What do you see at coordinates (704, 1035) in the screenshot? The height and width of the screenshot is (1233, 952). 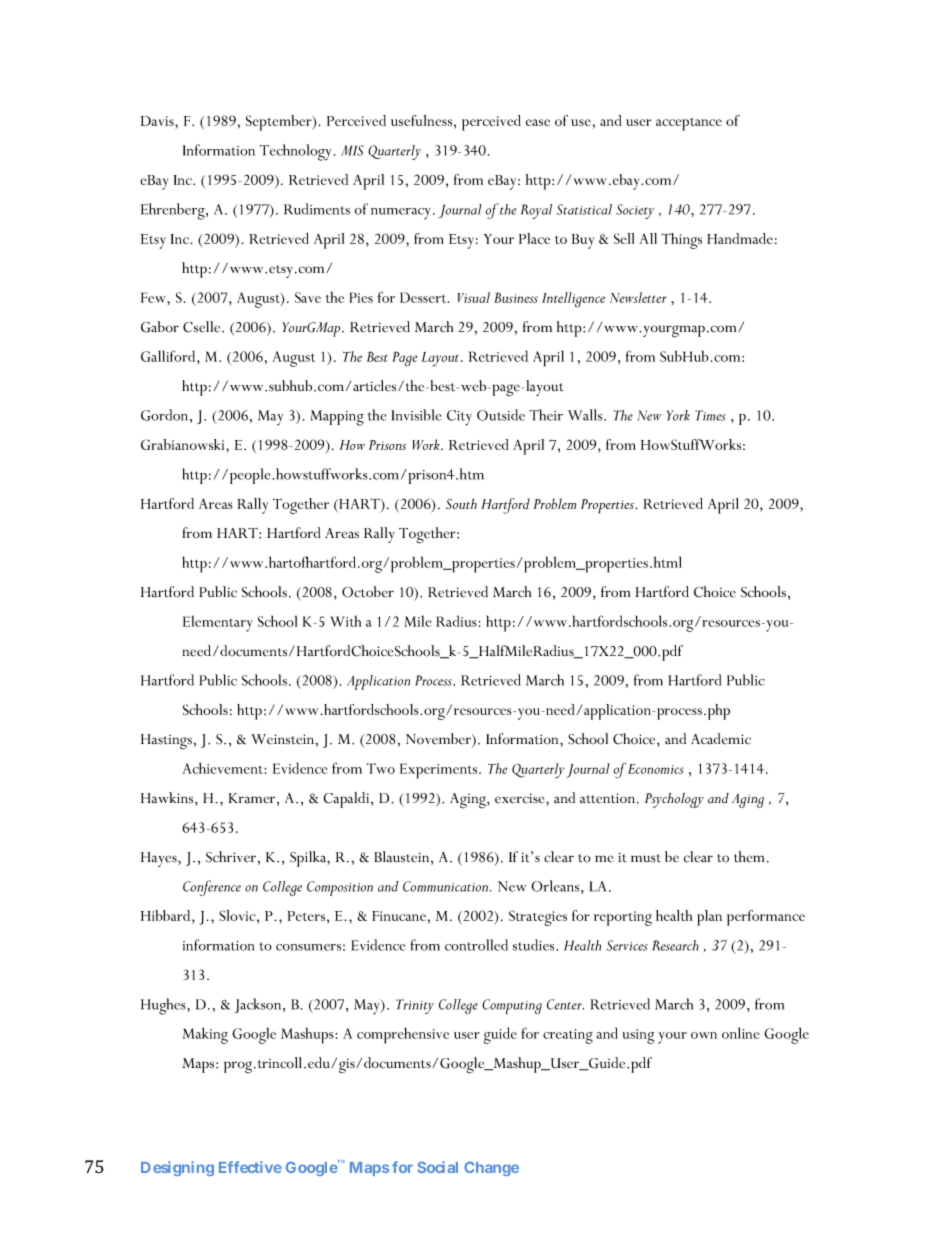 I see `own` at bounding box center [704, 1035].
